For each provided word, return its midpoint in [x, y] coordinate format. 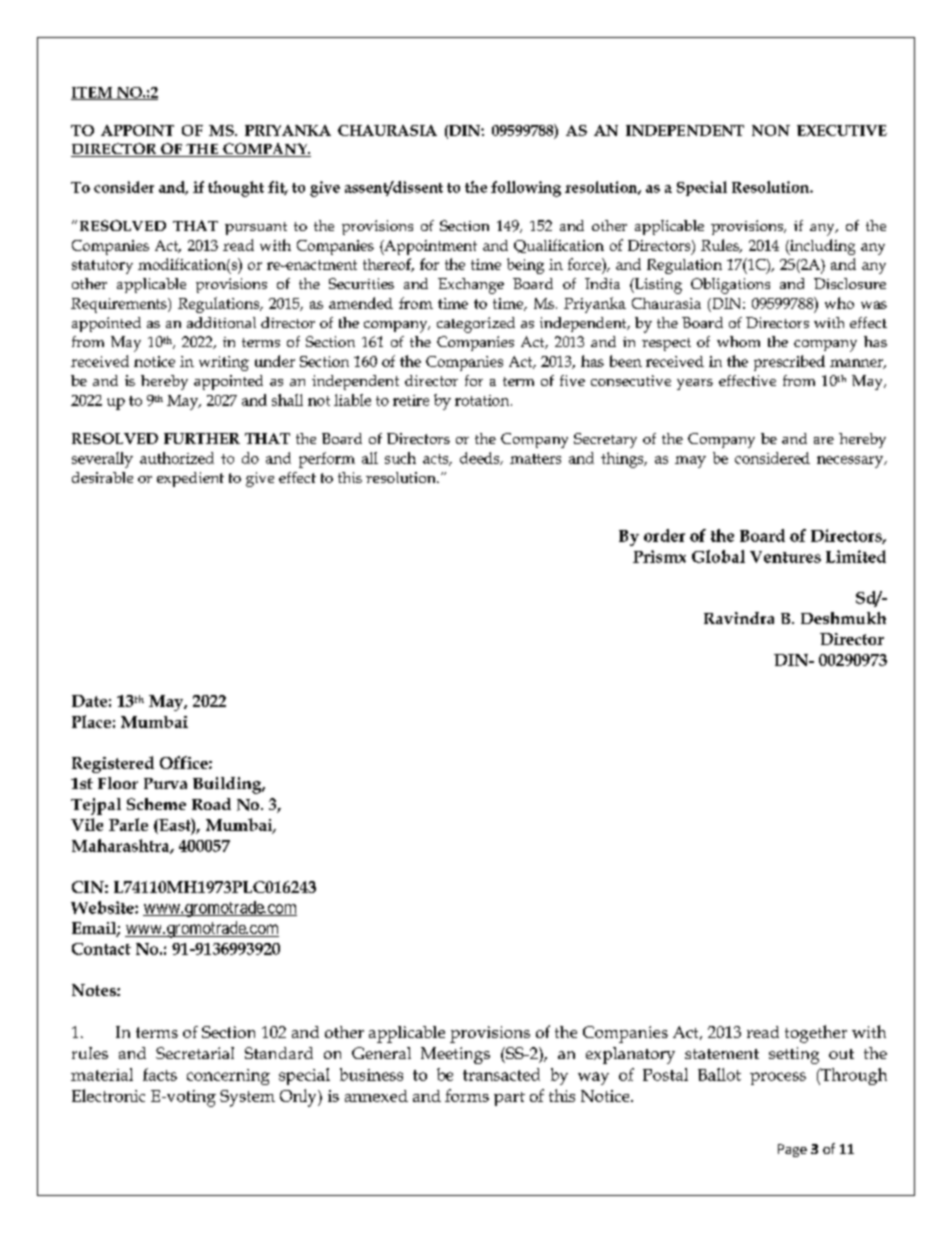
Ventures [785, 557]
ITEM [93, 93]
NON [771, 130]
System [247, 1098]
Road [211, 804]
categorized [476, 325]
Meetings [455, 1055]
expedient [190, 479]
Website [103, 907]
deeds [481, 458]
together [816, 1034]
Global [718, 556]
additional [221, 322]
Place [91, 721]
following [526, 189]
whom [738, 341]
